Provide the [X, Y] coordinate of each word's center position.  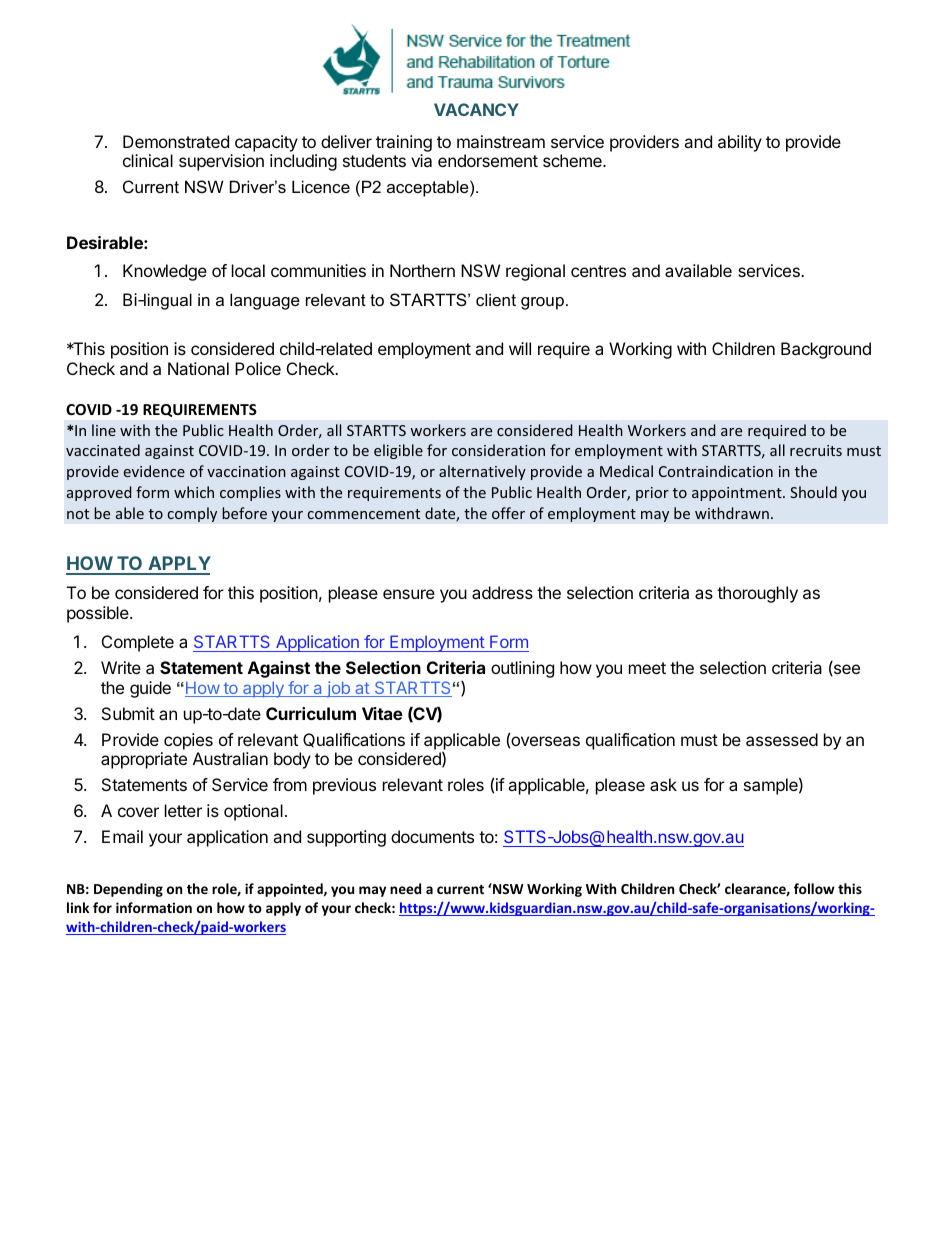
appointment [738, 494]
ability [740, 143]
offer [508, 513]
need [405, 888]
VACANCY [476, 109]
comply [192, 514]
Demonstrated [176, 141]
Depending [128, 890]
